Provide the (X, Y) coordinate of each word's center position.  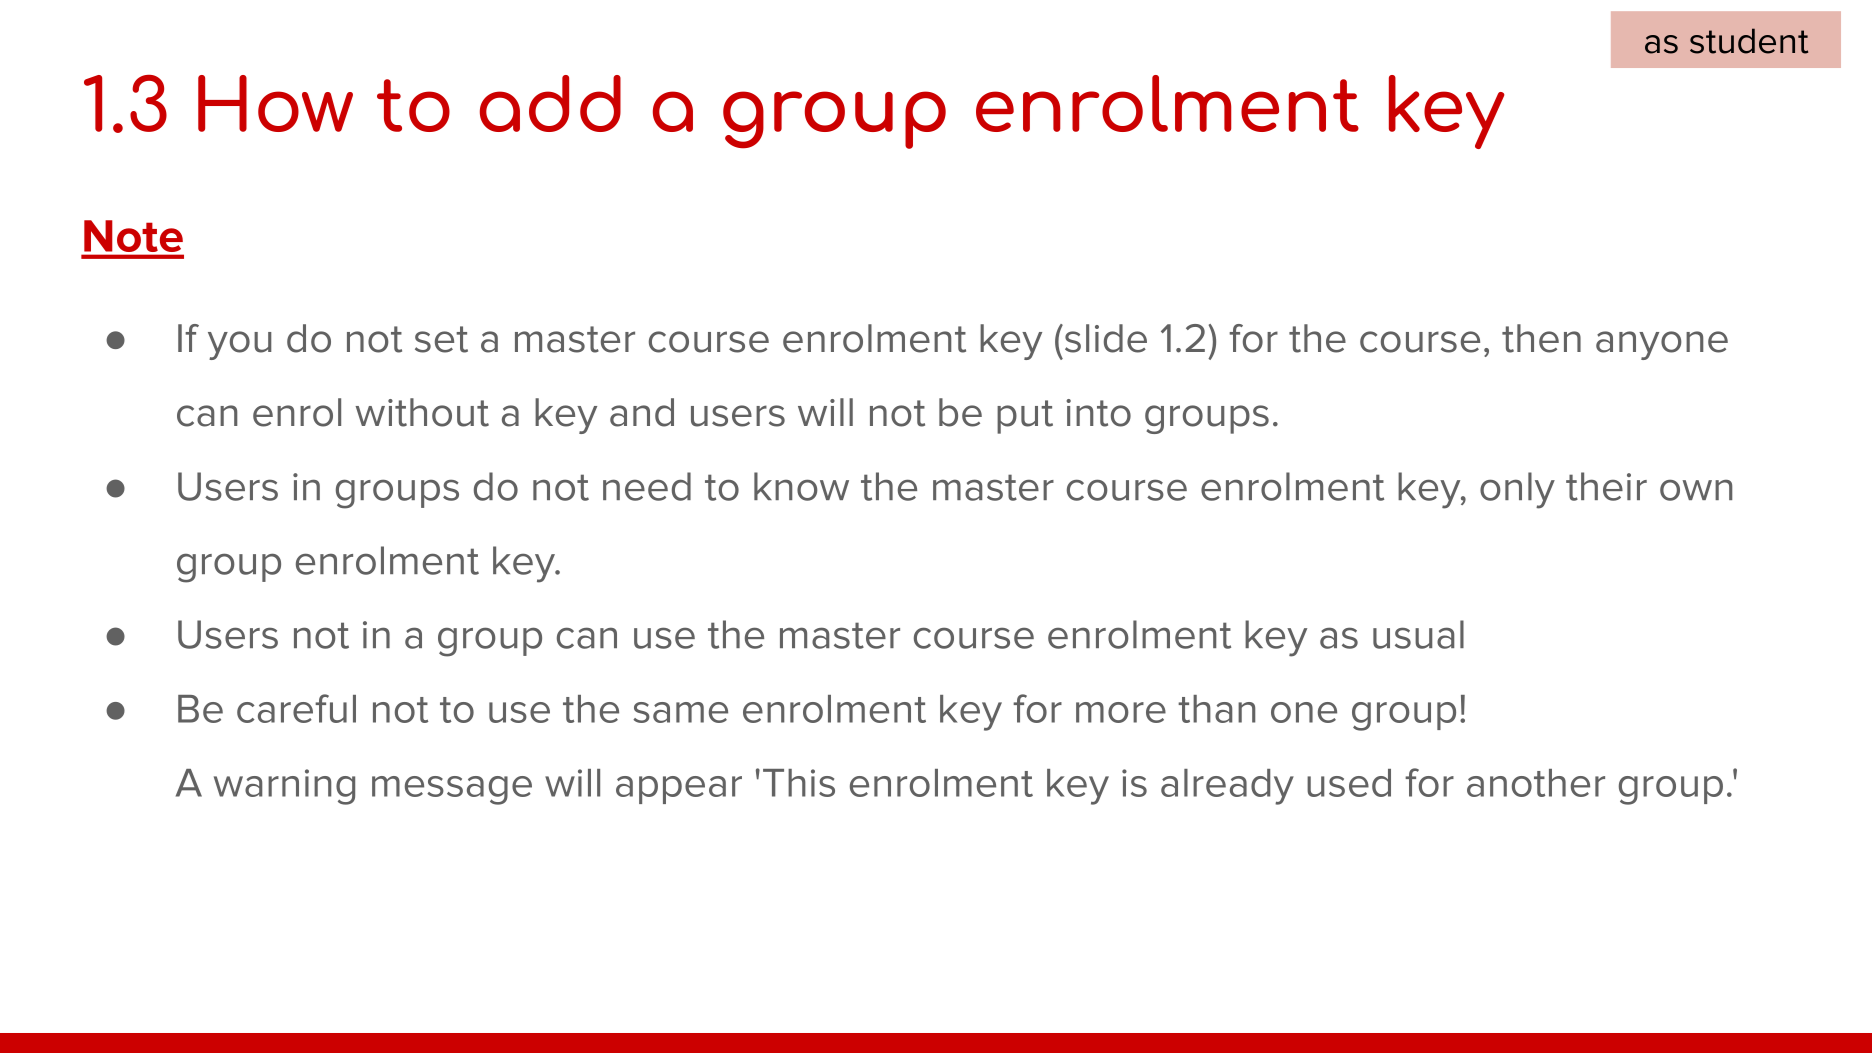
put (1025, 417)
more (1121, 712)
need (647, 486)
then (1541, 338)
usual (1418, 634)
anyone (1662, 345)
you (239, 345)
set (441, 339)
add (550, 103)
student (1749, 41)
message (452, 790)
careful (296, 708)
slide (1104, 338)
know (801, 486)
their (1606, 486)
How (275, 103)
